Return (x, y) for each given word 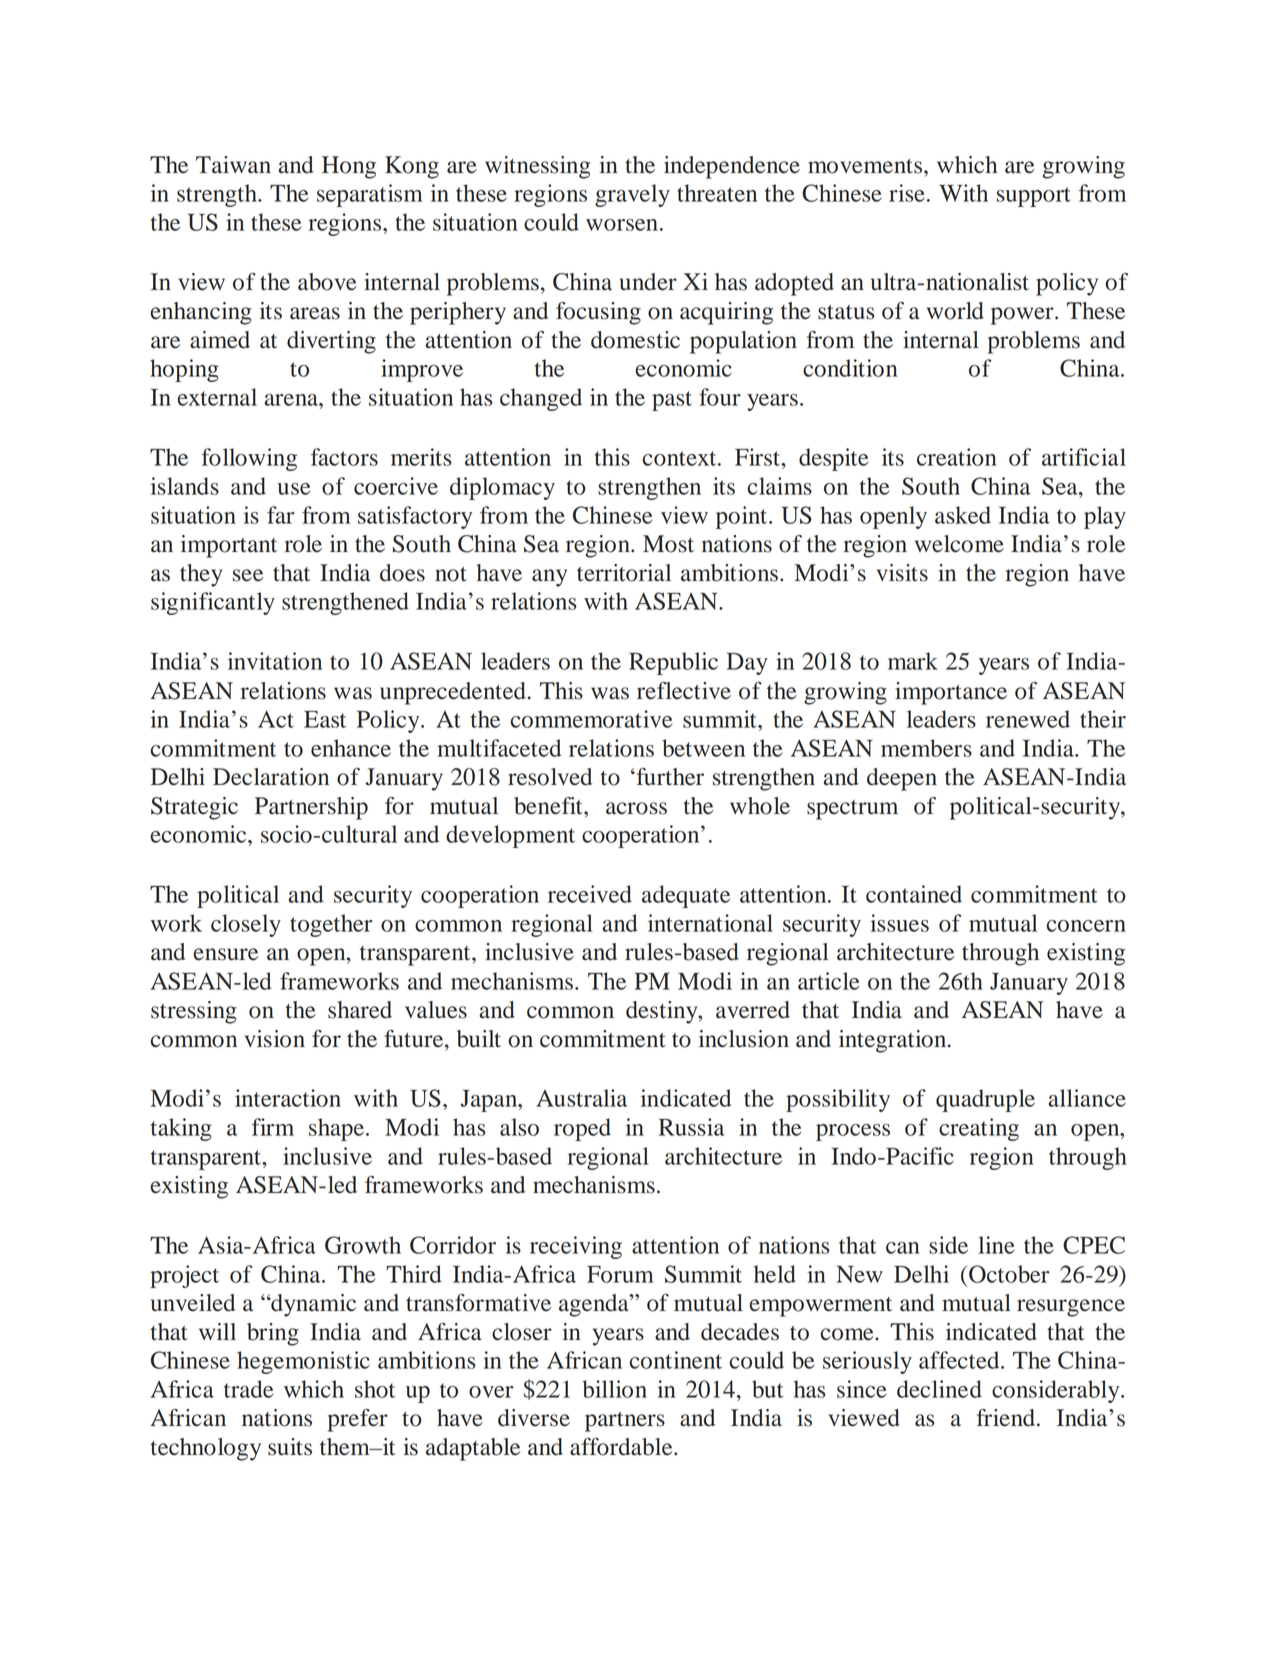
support (1034, 197)
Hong (349, 167)
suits (290, 1447)
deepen (902, 779)
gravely (632, 195)
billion (614, 1389)
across (636, 808)
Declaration (271, 777)
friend (1006, 1418)
